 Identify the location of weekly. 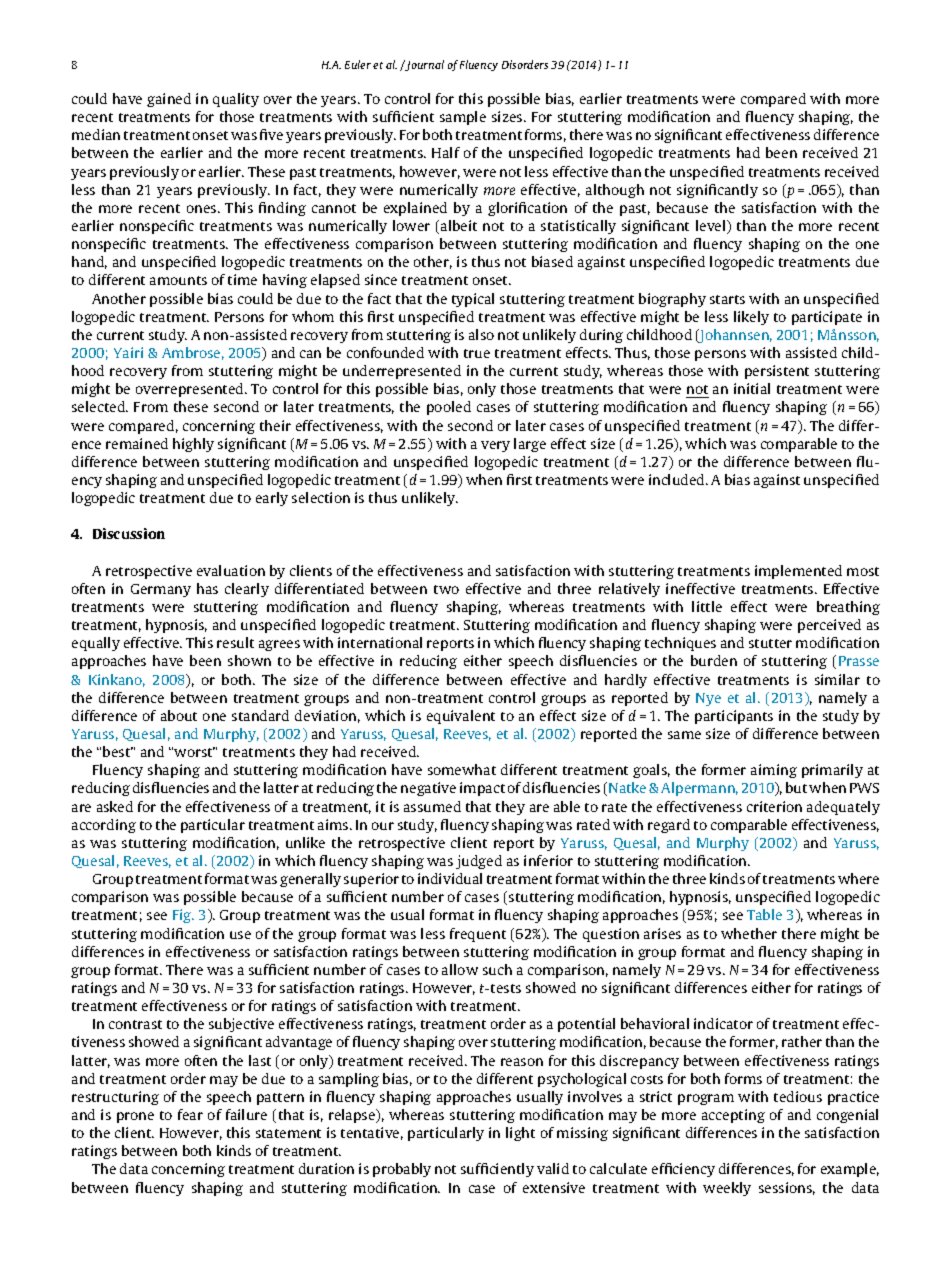
(727, 1189).
